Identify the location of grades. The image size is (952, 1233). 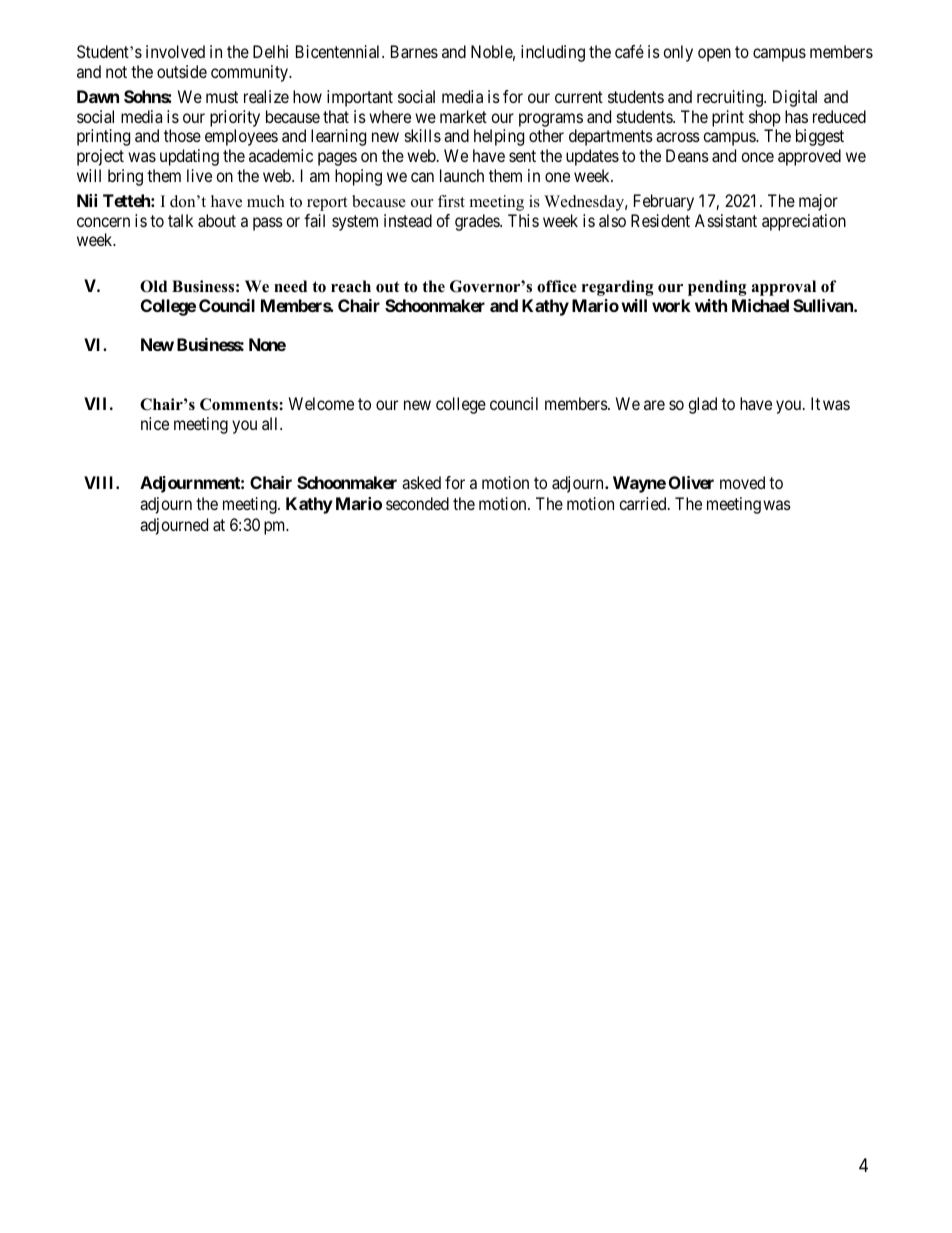
(478, 222).
